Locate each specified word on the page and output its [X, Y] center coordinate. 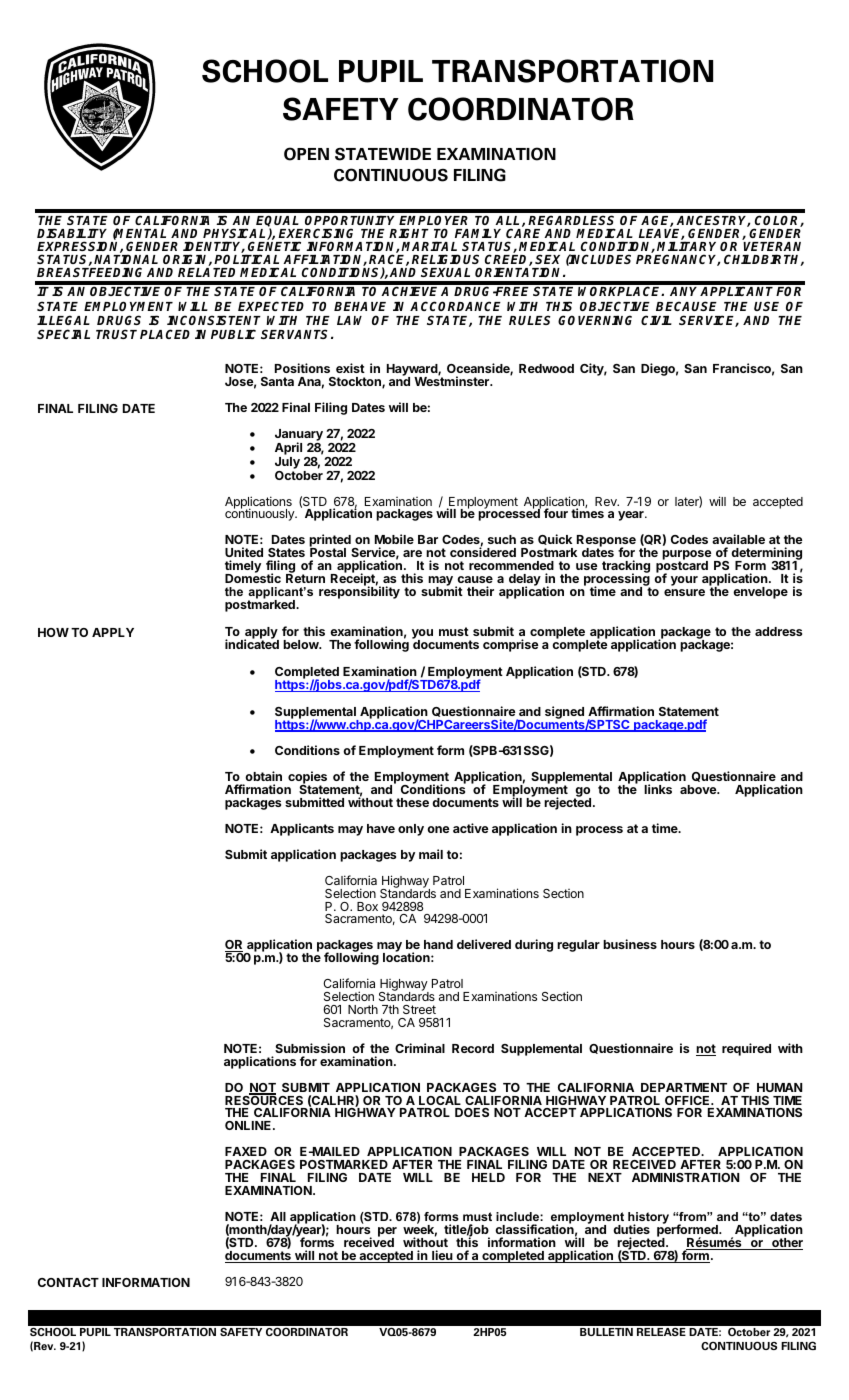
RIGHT [409, 233]
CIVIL [656, 320]
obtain [263, 776]
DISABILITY [72, 233]
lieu [442, 1256]
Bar [428, 539]
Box [367, 906]
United [244, 552]
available [738, 539]
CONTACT [68, 1282]
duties [631, 1229]
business [630, 944]
